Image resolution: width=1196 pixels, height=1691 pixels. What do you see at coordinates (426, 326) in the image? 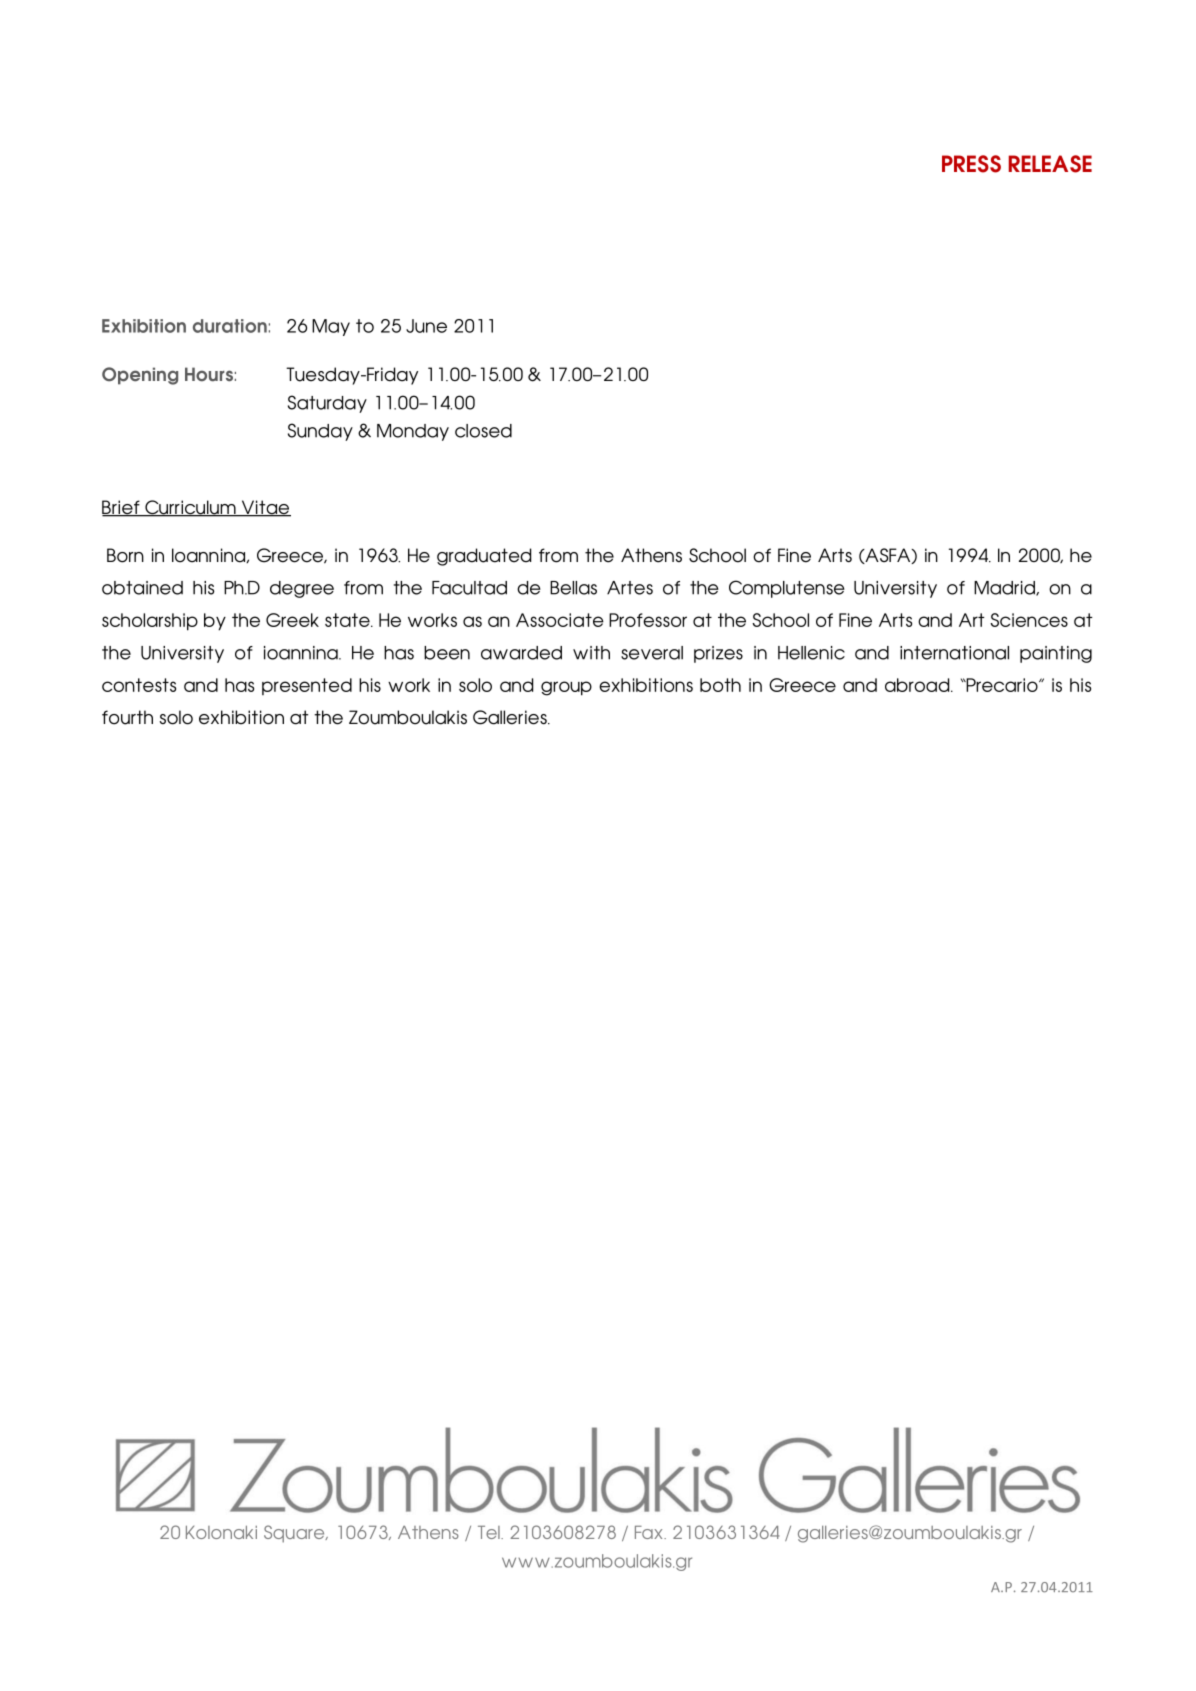
I see `June` at bounding box center [426, 326].
